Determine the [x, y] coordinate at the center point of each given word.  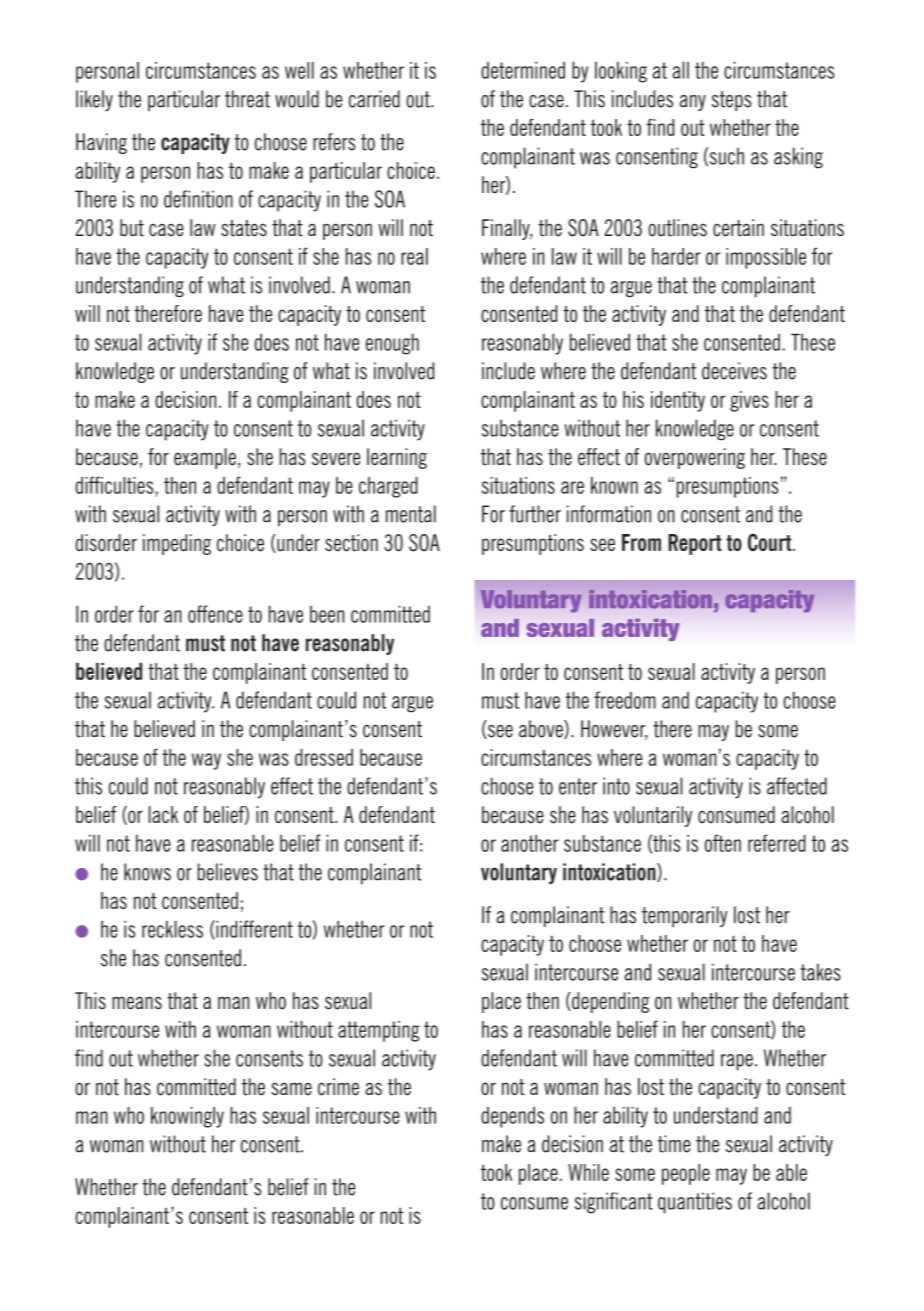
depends [512, 1117]
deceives [734, 371]
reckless [172, 929]
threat [247, 99]
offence [215, 614]
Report [695, 544]
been [327, 614]
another [530, 843]
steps [732, 101]
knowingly [187, 1117]
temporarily [684, 916]
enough [392, 344]
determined [523, 70]
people [686, 1174]
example [205, 458]
